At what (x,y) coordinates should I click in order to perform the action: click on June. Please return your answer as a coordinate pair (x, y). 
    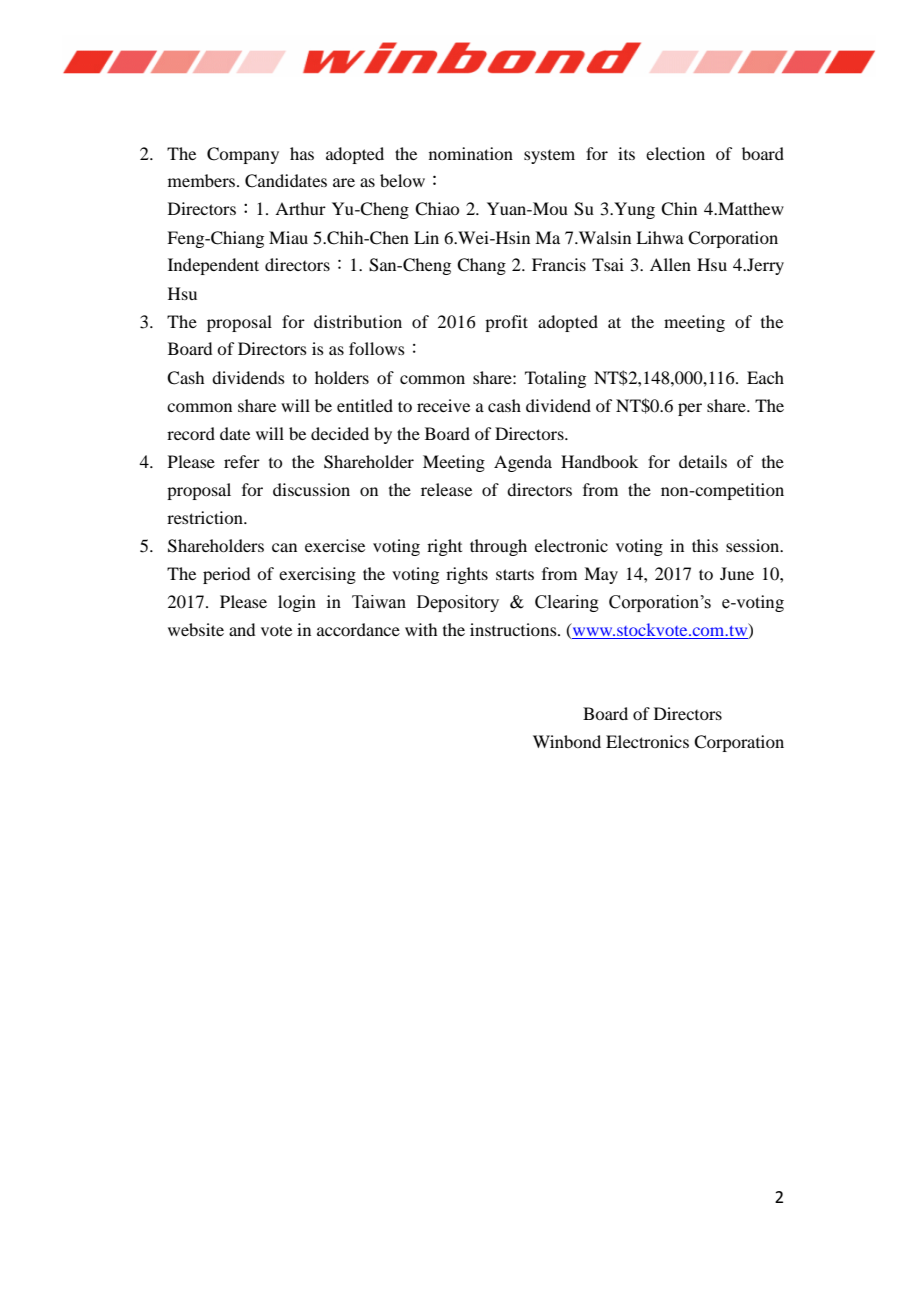
    Looking at the image, I should click on (737, 573).
